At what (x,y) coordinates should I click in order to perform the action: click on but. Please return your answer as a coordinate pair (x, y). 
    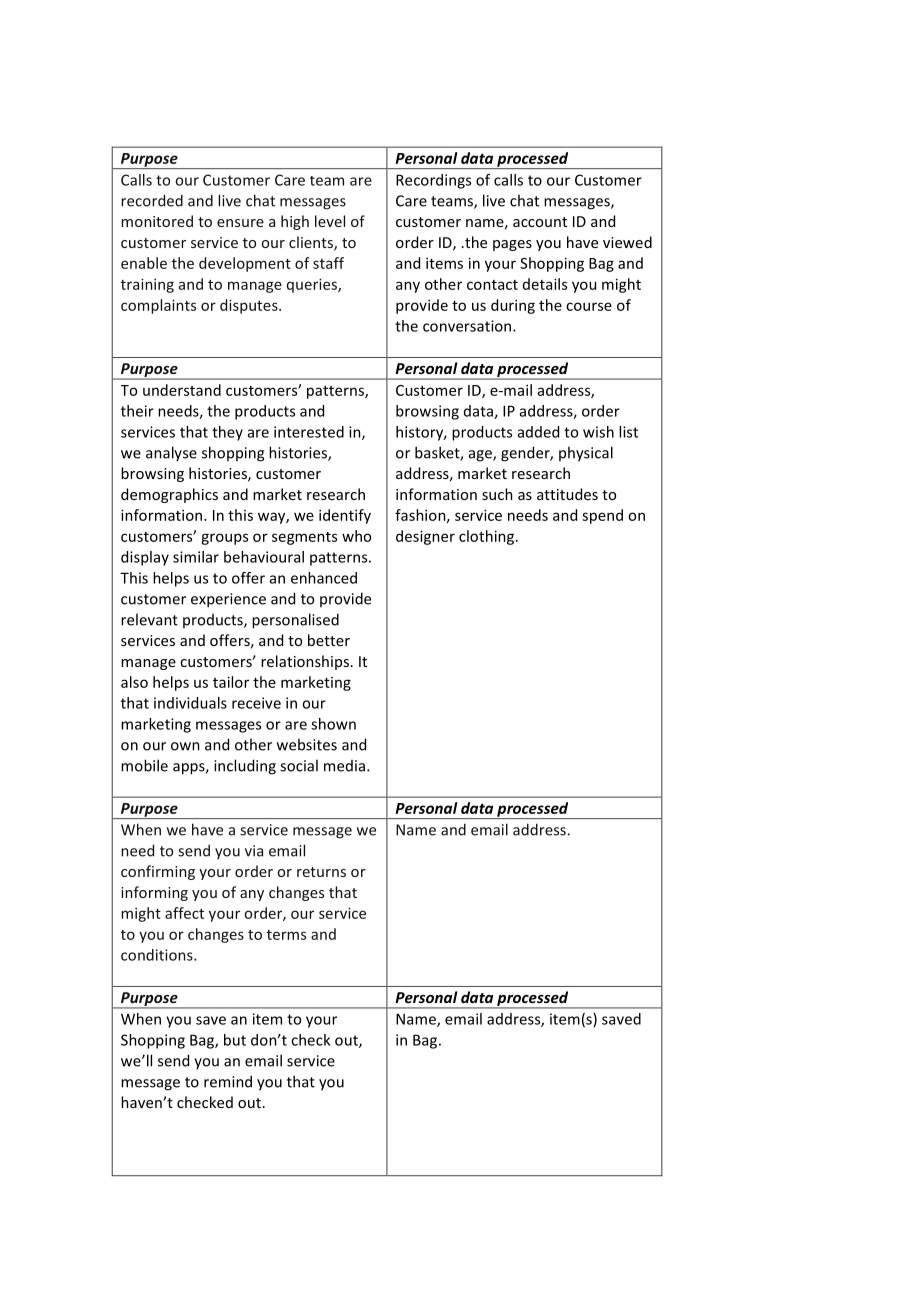
    Looking at the image, I should click on (235, 1040).
